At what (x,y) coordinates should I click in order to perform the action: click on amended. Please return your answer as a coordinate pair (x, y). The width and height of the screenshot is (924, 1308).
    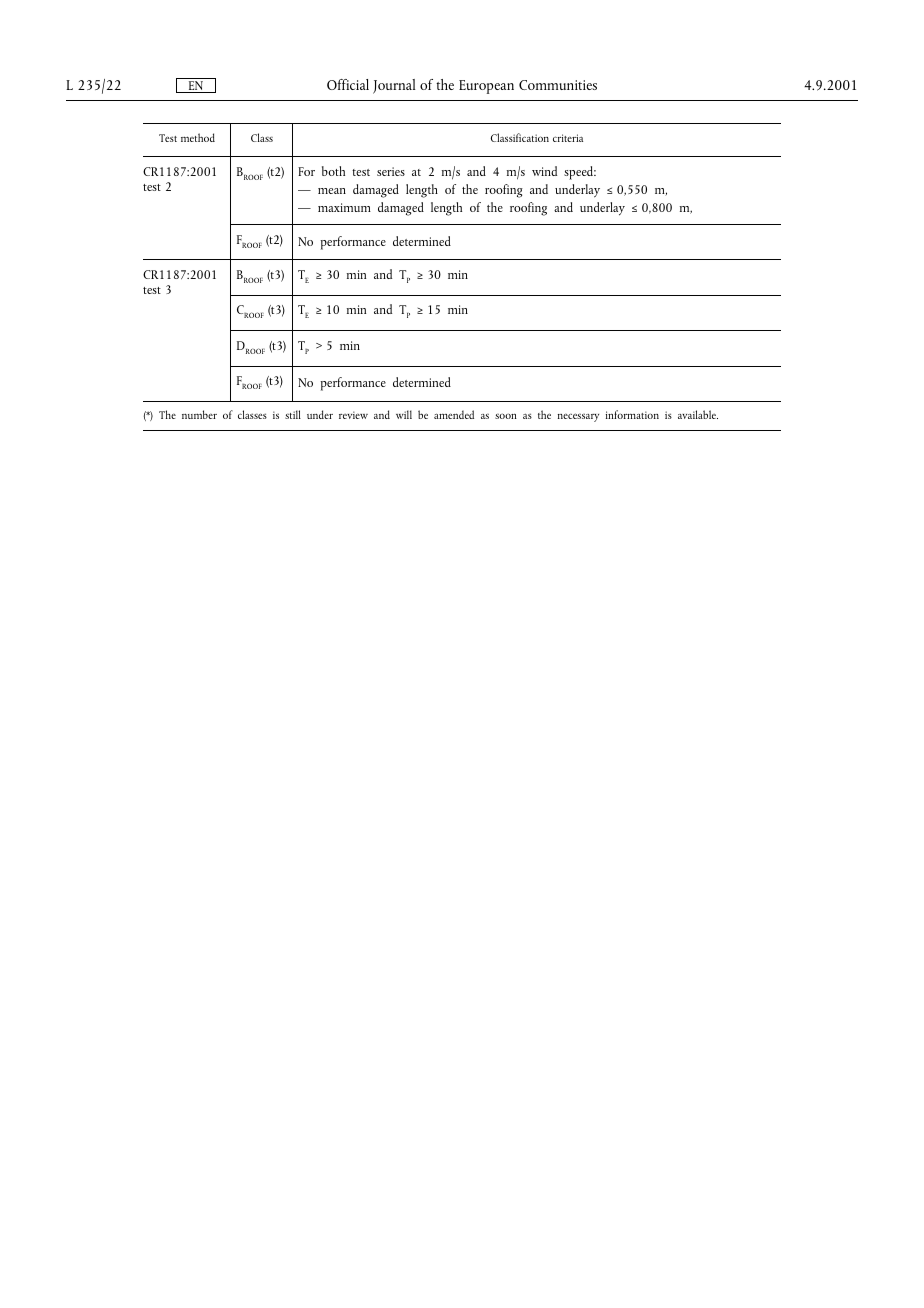
    Looking at the image, I should click on (454, 414).
